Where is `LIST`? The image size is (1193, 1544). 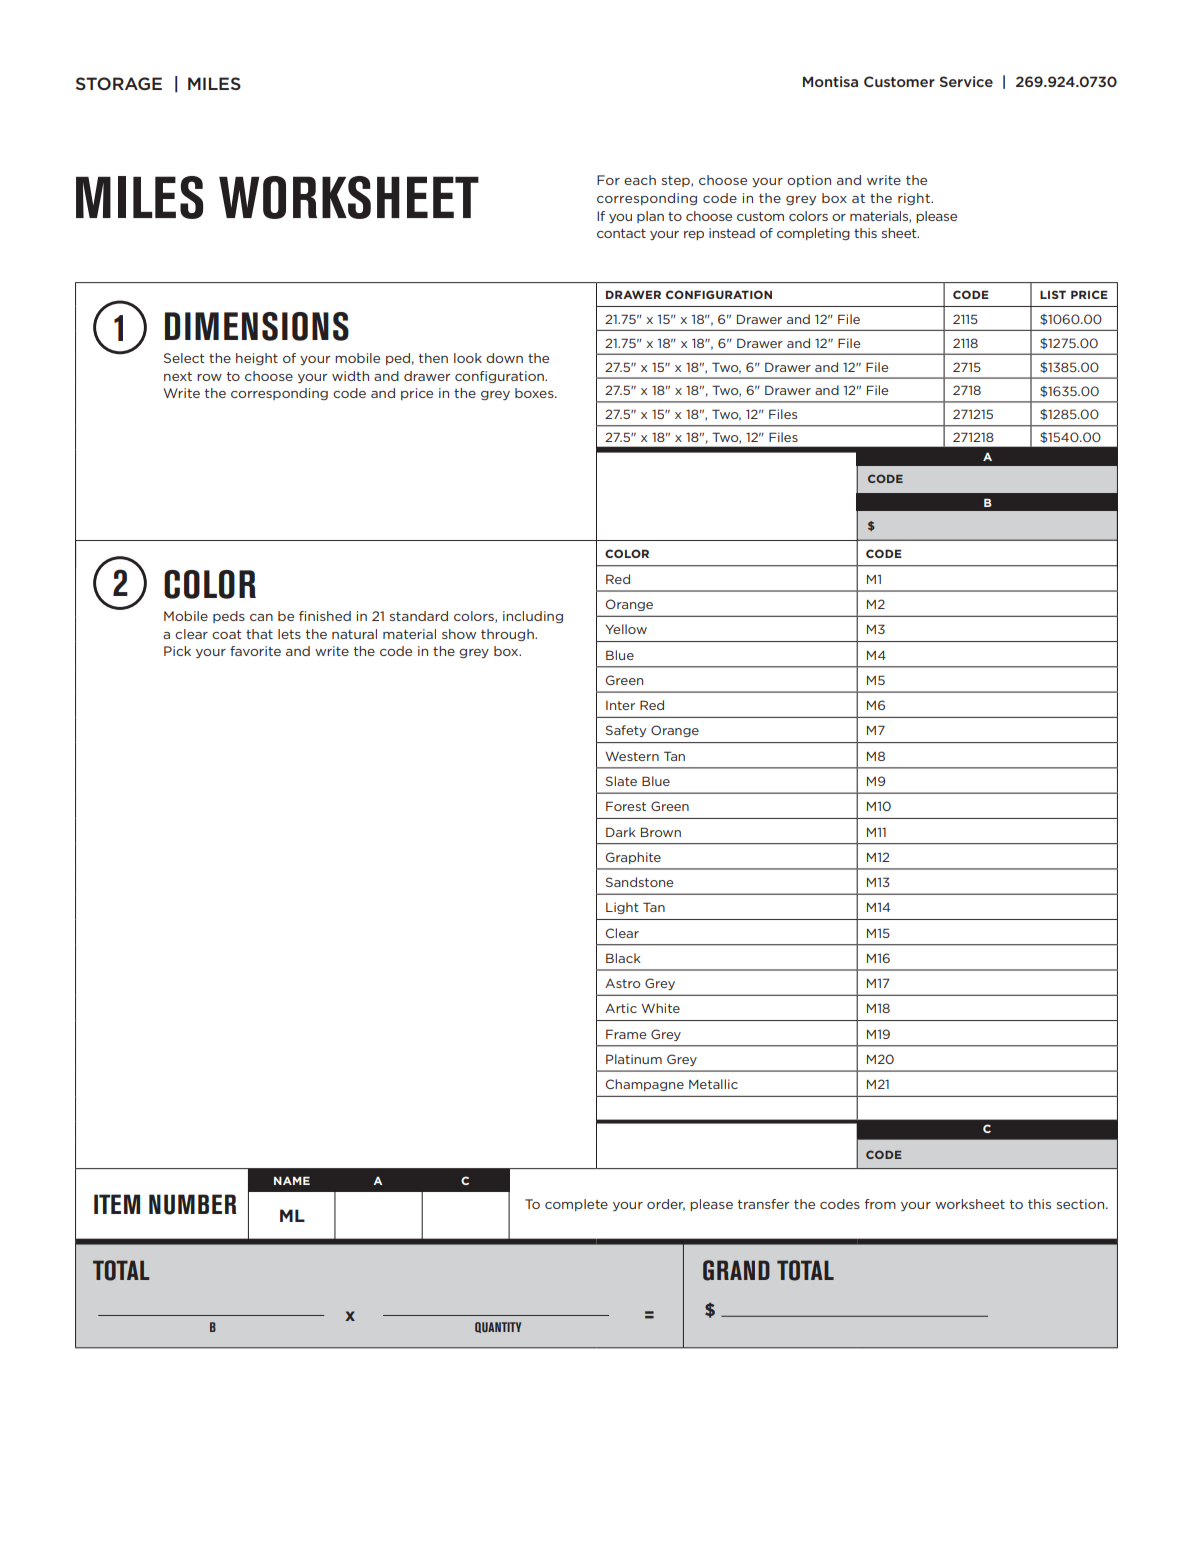
LIST is located at coordinates (1053, 294).
